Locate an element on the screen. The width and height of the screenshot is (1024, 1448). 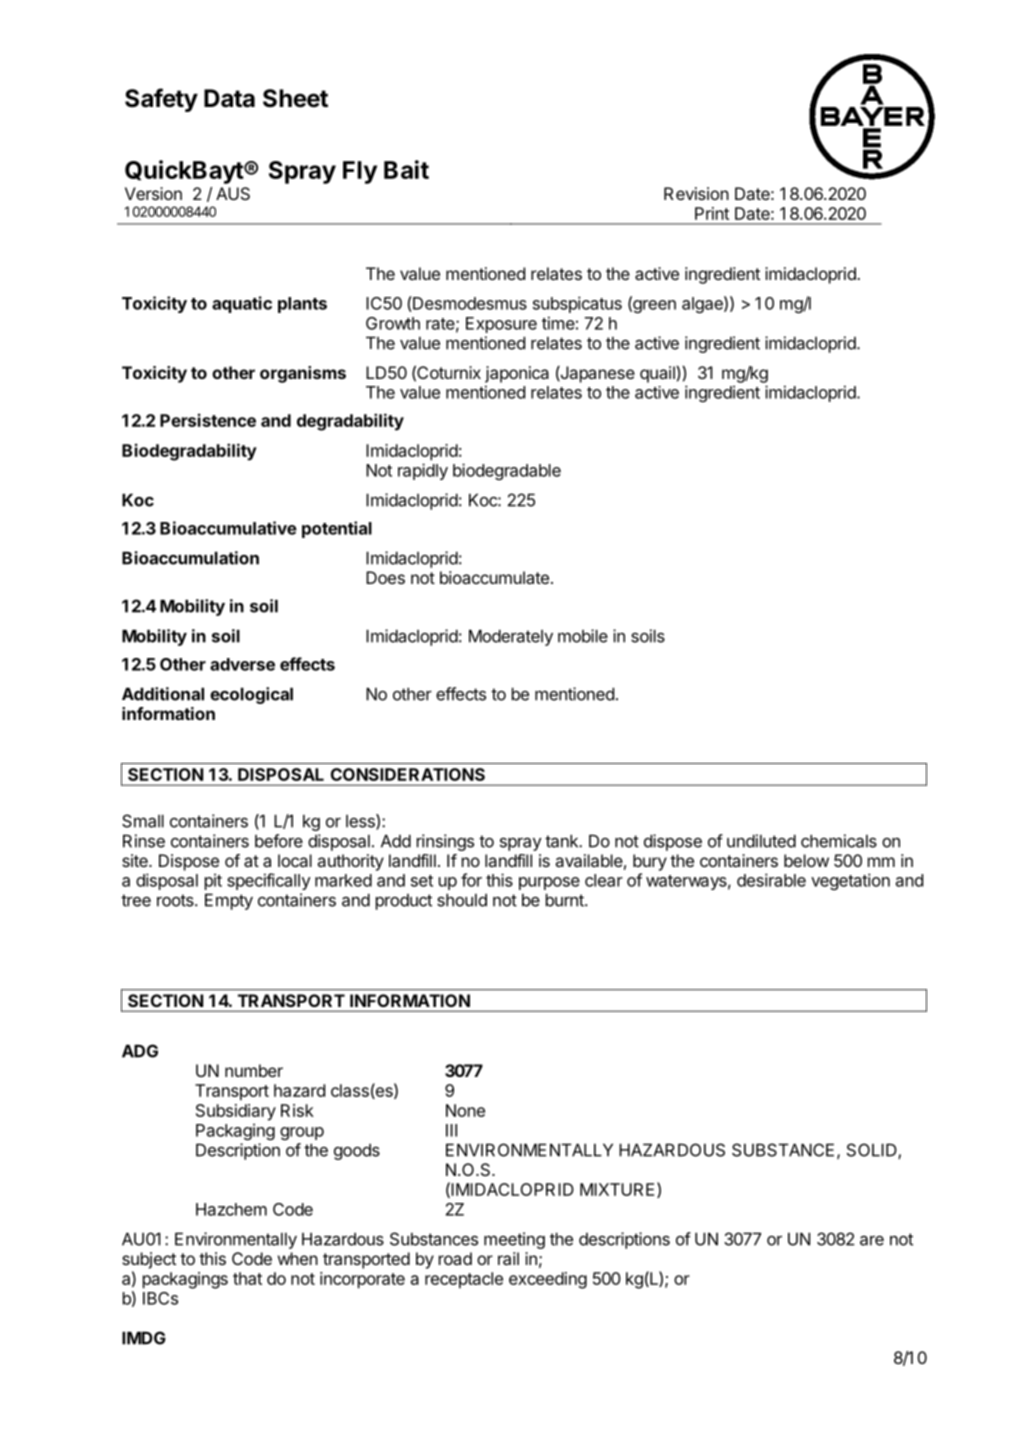
tank is located at coordinates (562, 841).
